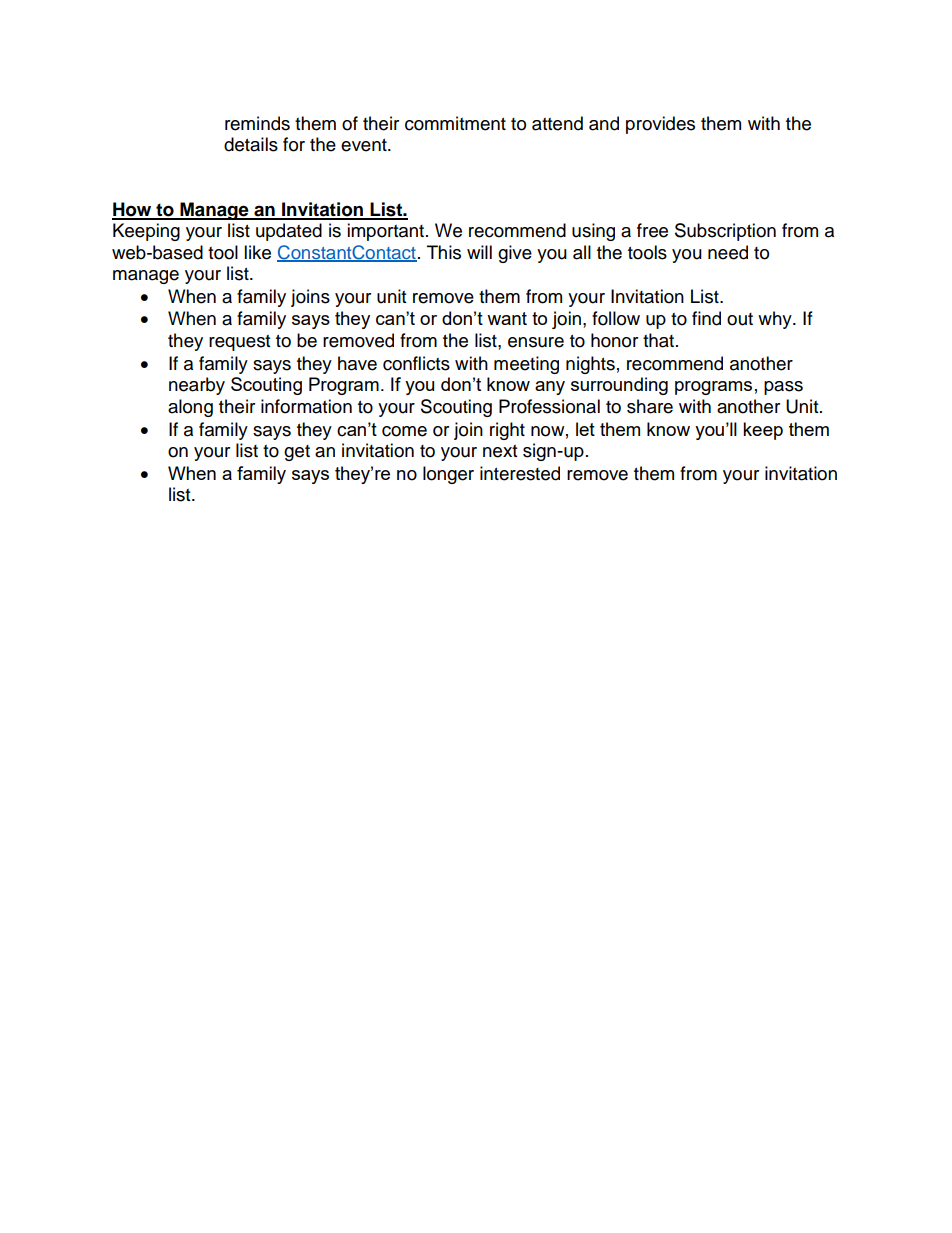 The width and height of the screenshot is (952, 1233). What do you see at coordinates (660, 125) in the screenshot?
I see `provides` at bounding box center [660, 125].
